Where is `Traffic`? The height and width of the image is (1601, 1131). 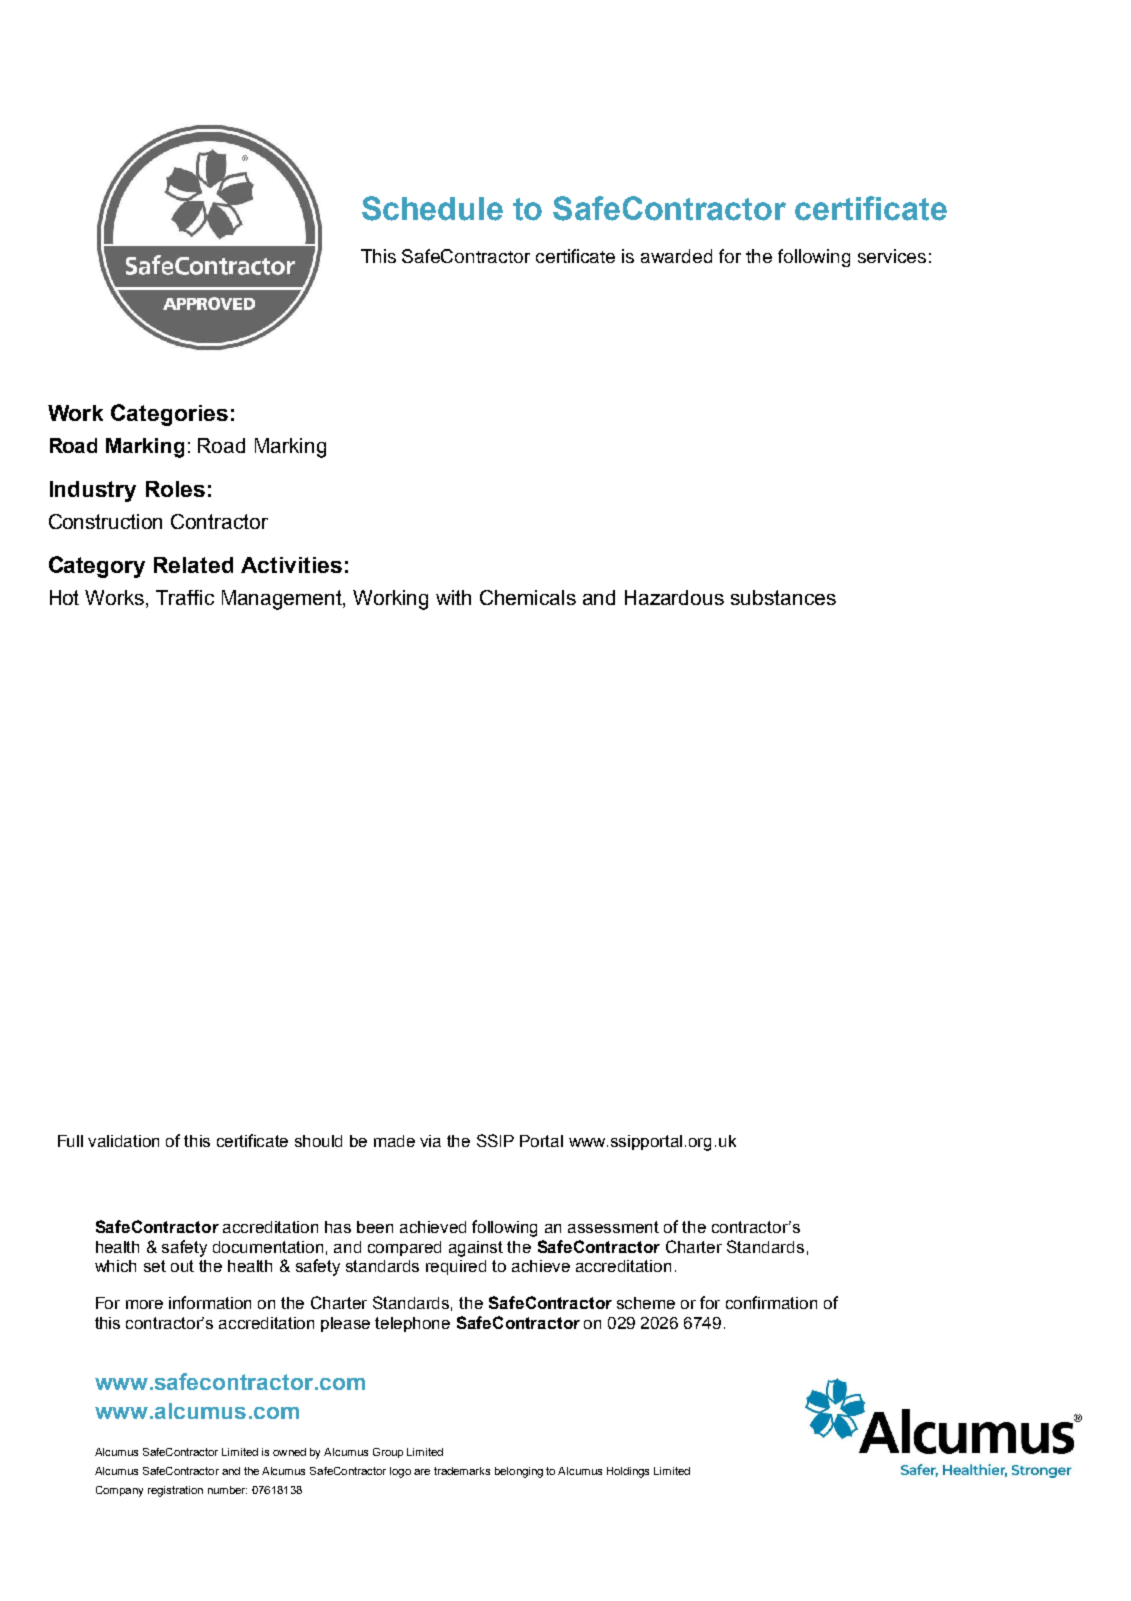 Traffic is located at coordinates (185, 597).
